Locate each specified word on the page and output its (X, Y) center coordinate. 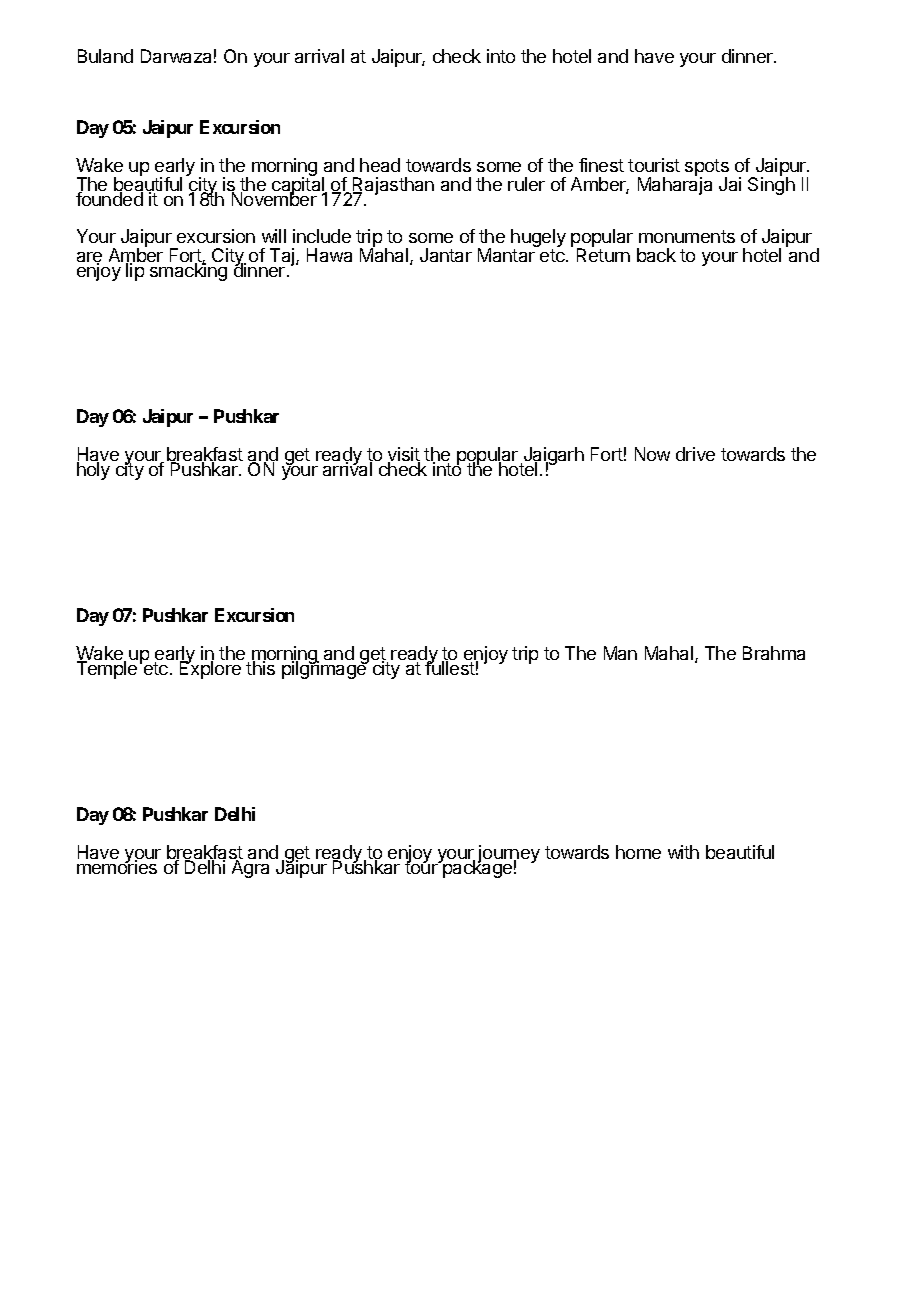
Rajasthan (392, 187)
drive (695, 454)
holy (95, 470)
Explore (210, 669)
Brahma (774, 653)
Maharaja (675, 186)
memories (117, 866)
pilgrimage (325, 669)
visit (404, 455)
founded (109, 199)
